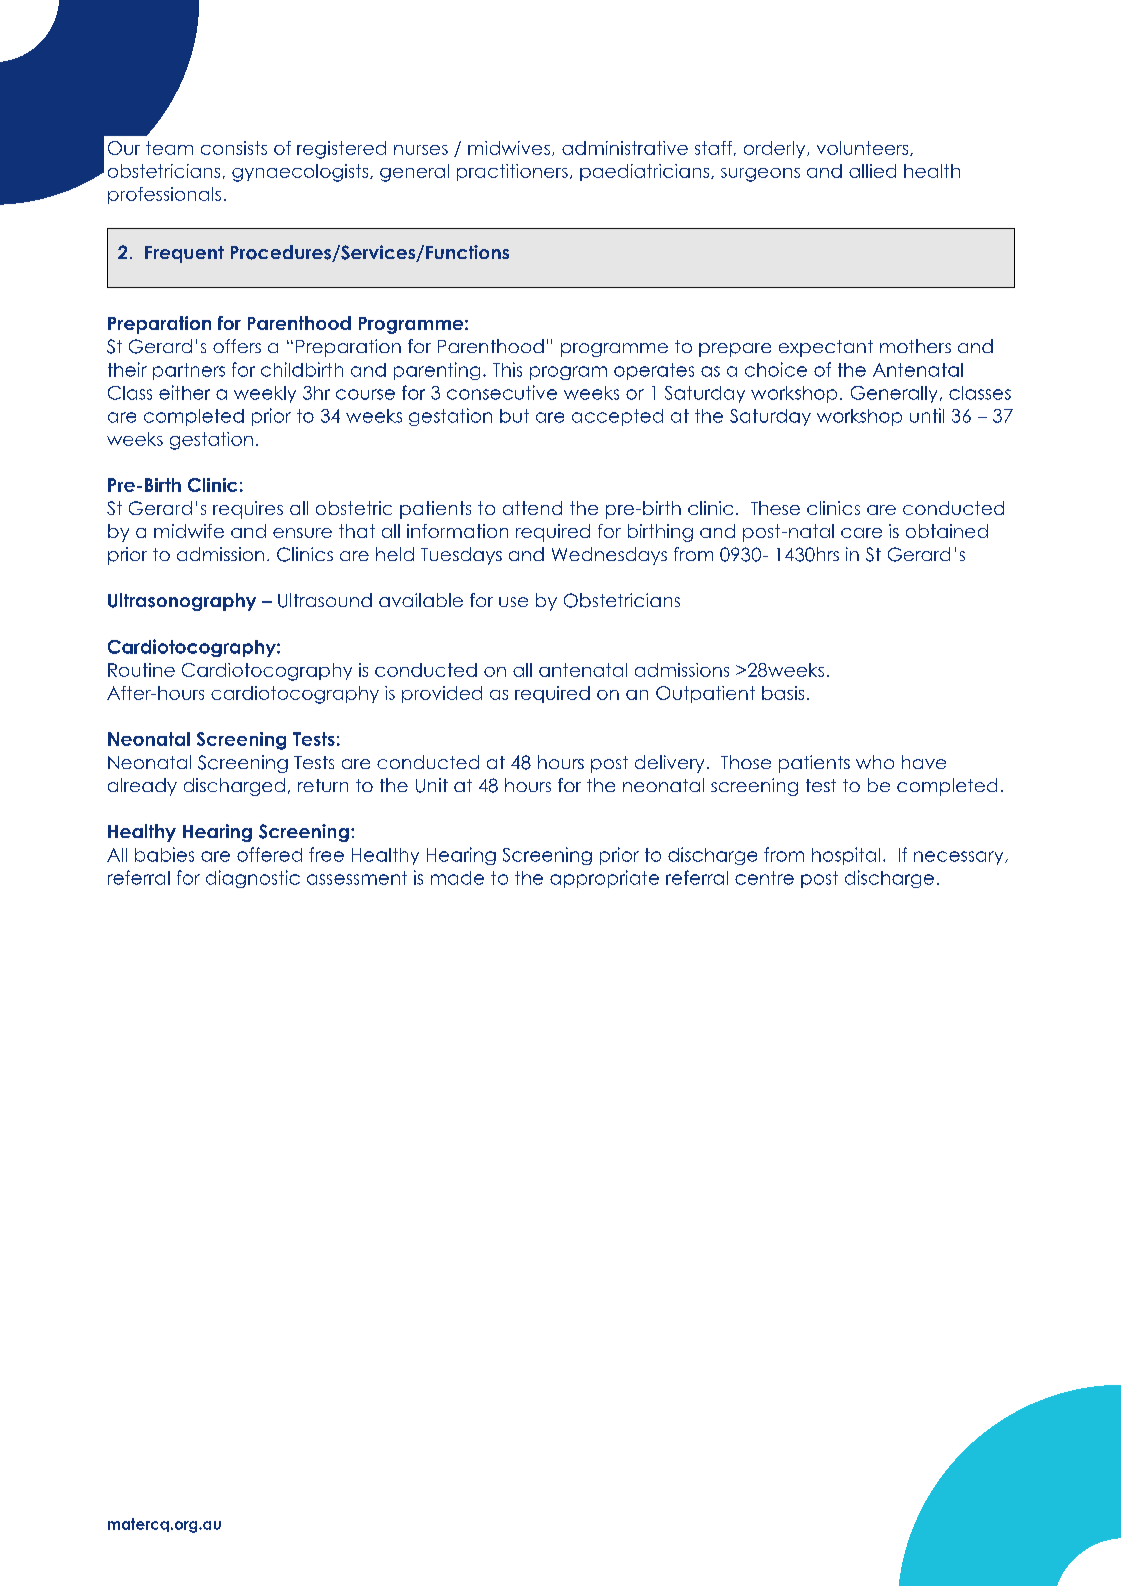 The image size is (1122, 1586). I want to click on basis, so click(783, 693).
